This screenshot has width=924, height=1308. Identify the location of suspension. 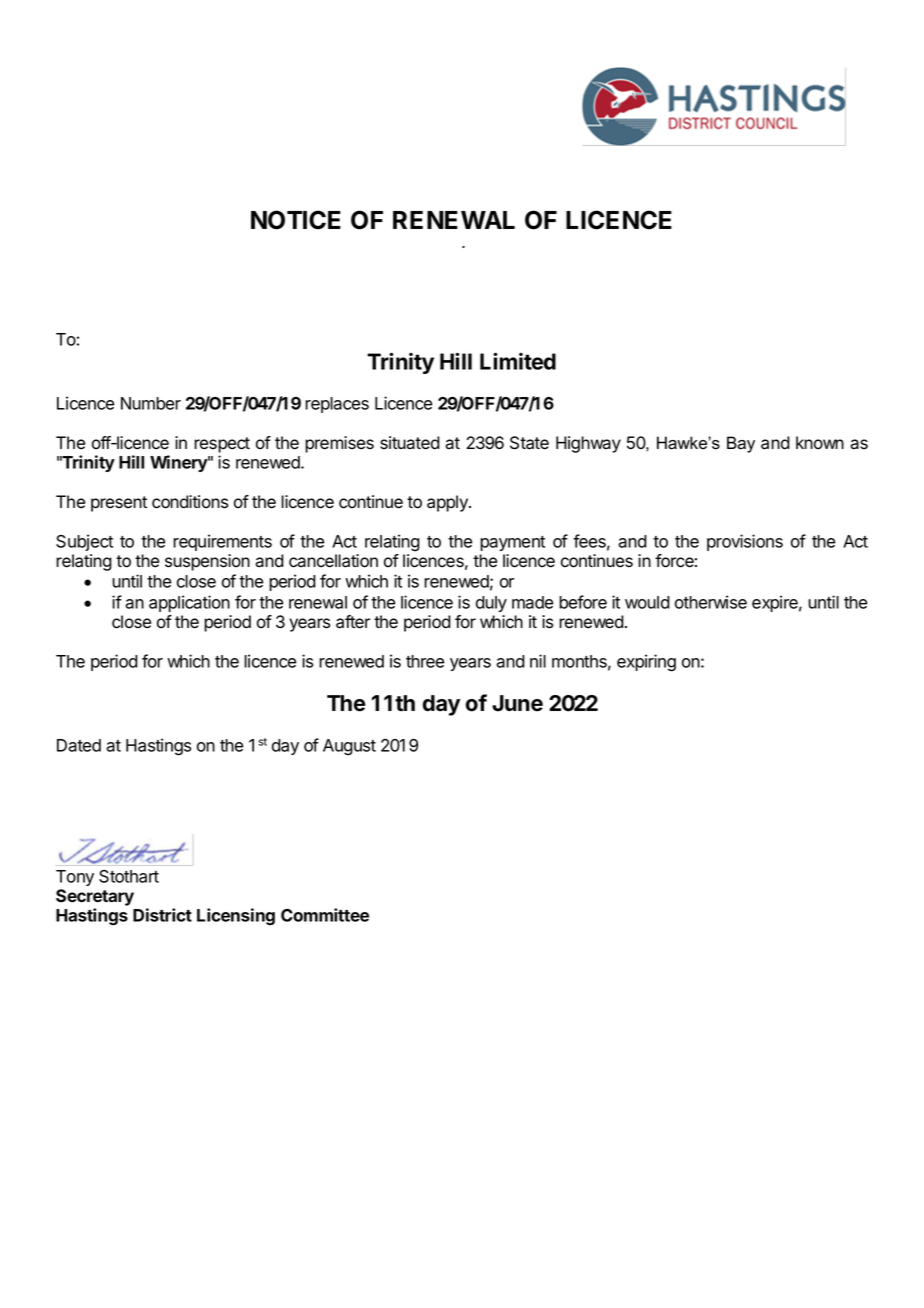
(207, 562).
